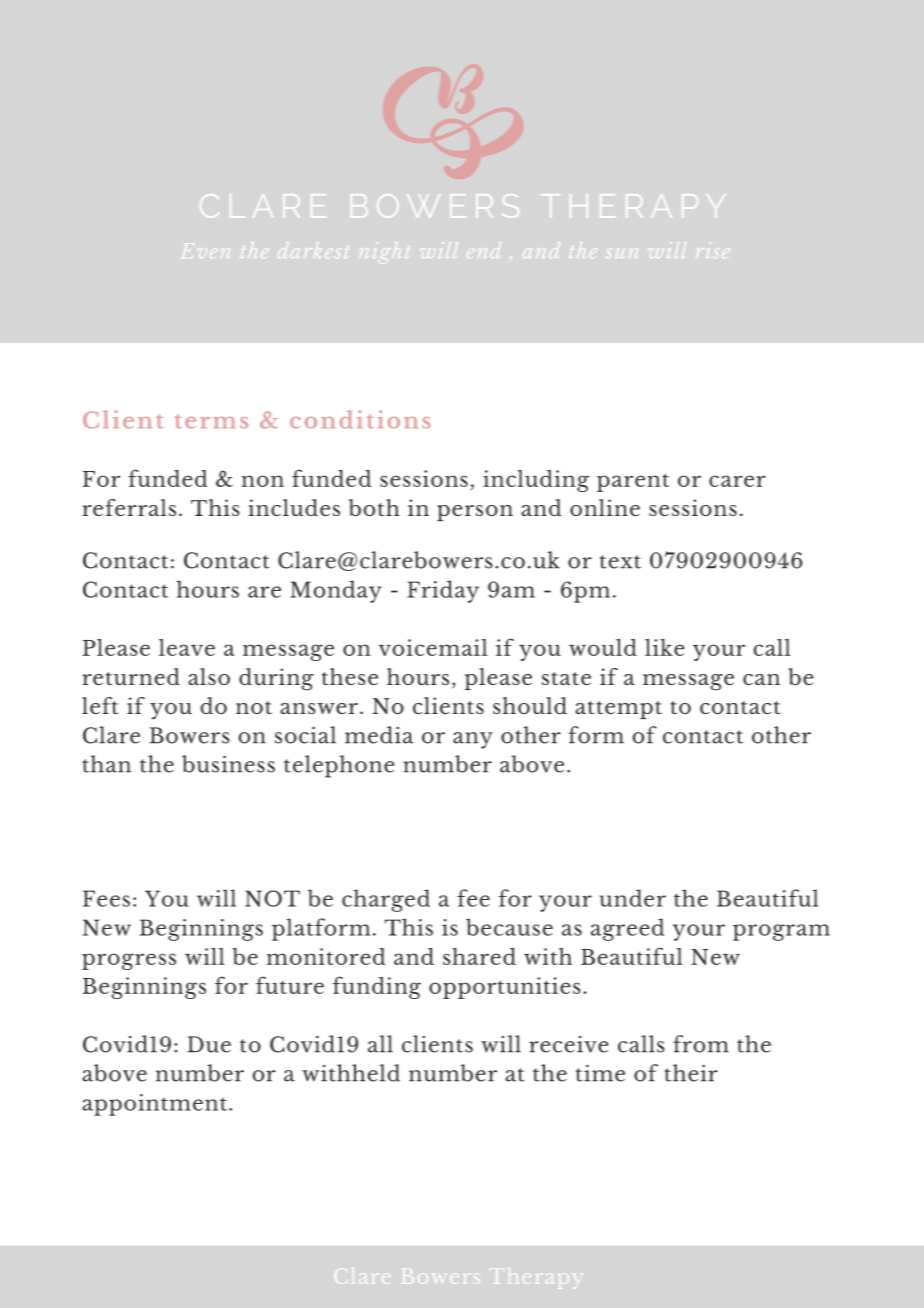 The width and height of the screenshot is (924, 1308). What do you see at coordinates (106, 898) in the screenshot?
I see `Fees` at bounding box center [106, 898].
